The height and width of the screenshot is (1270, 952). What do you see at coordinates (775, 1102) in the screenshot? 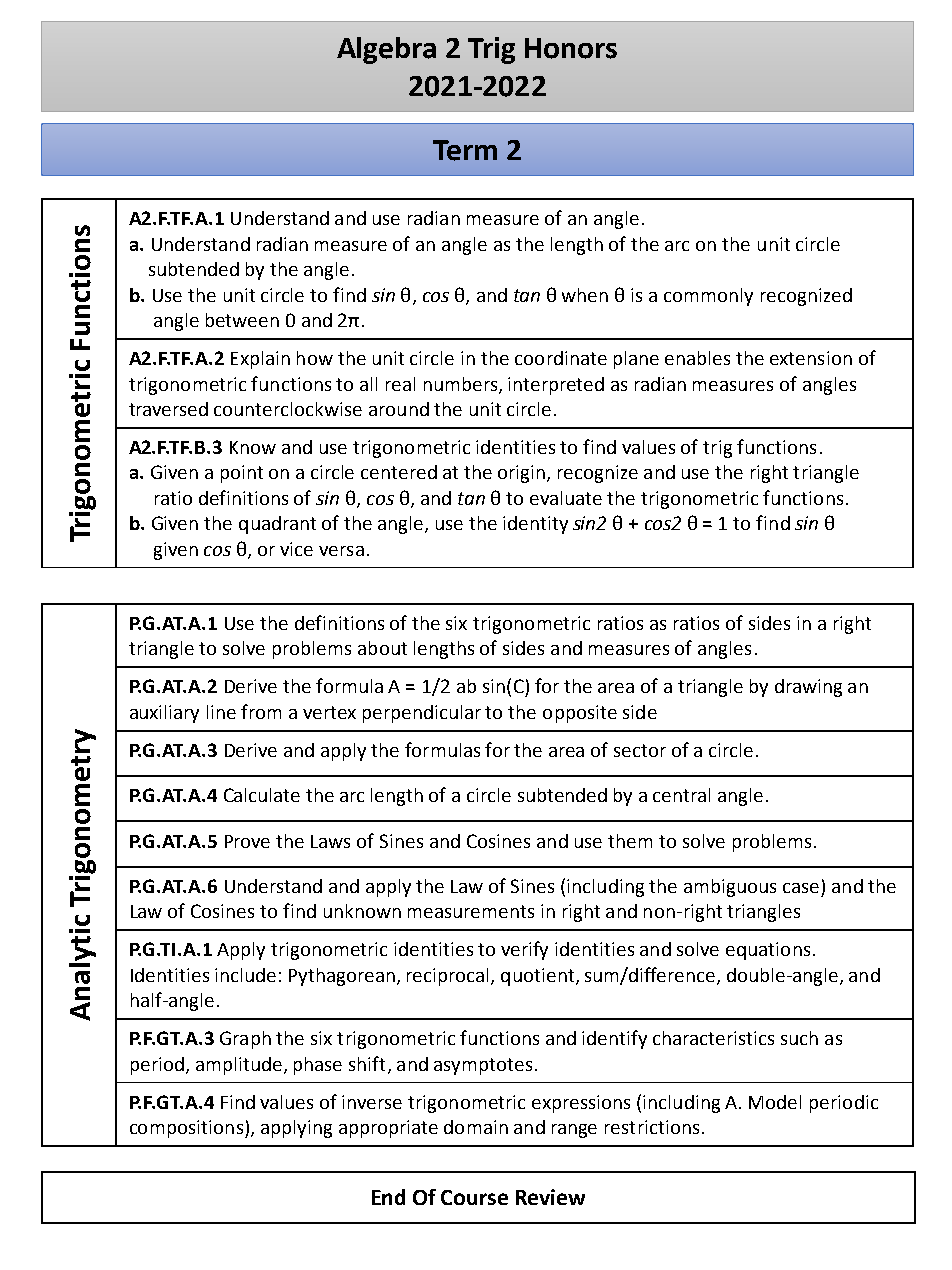
I see `Model` at bounding box center [775, 1102].
